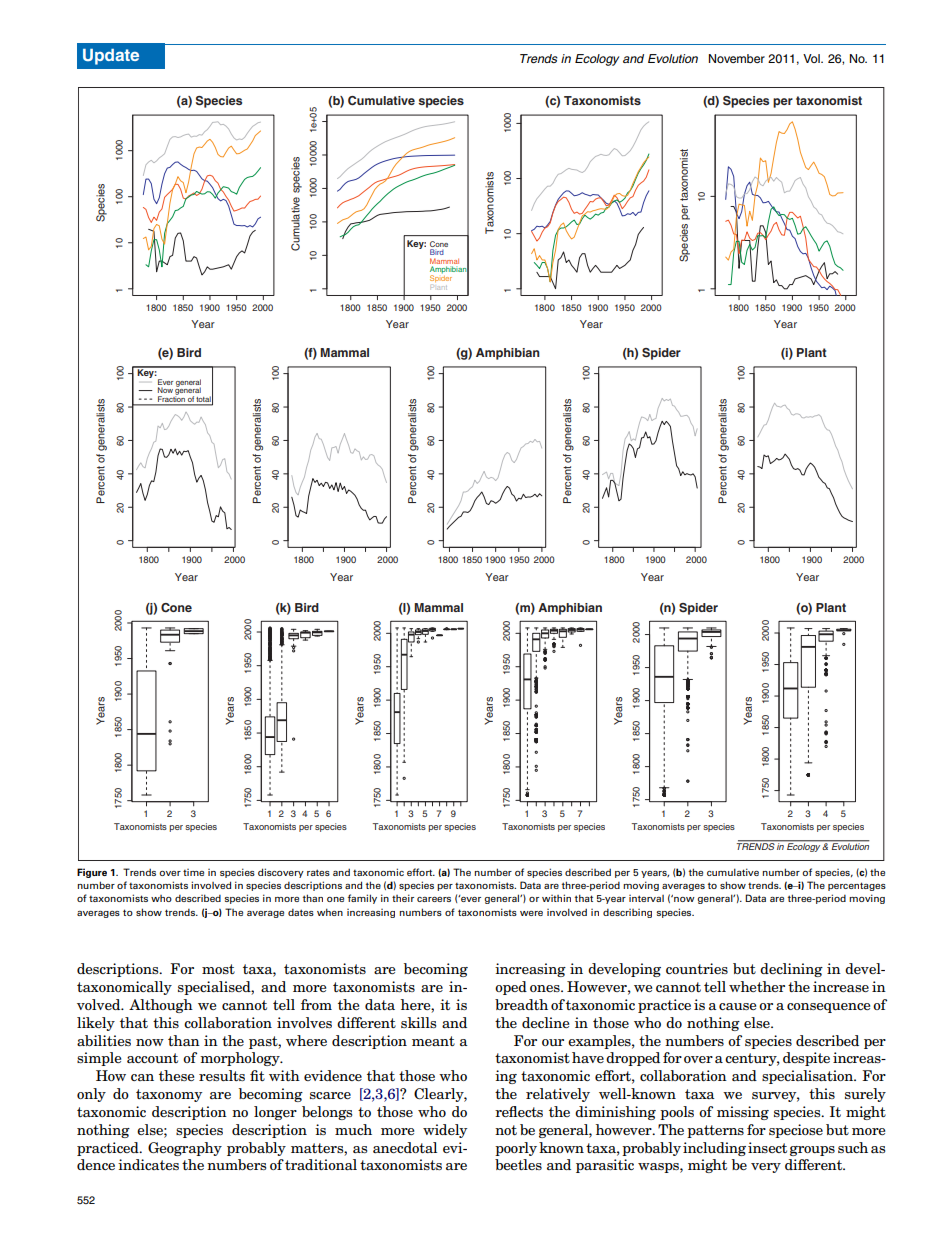  I want to click on rates, so click(318, 872).
